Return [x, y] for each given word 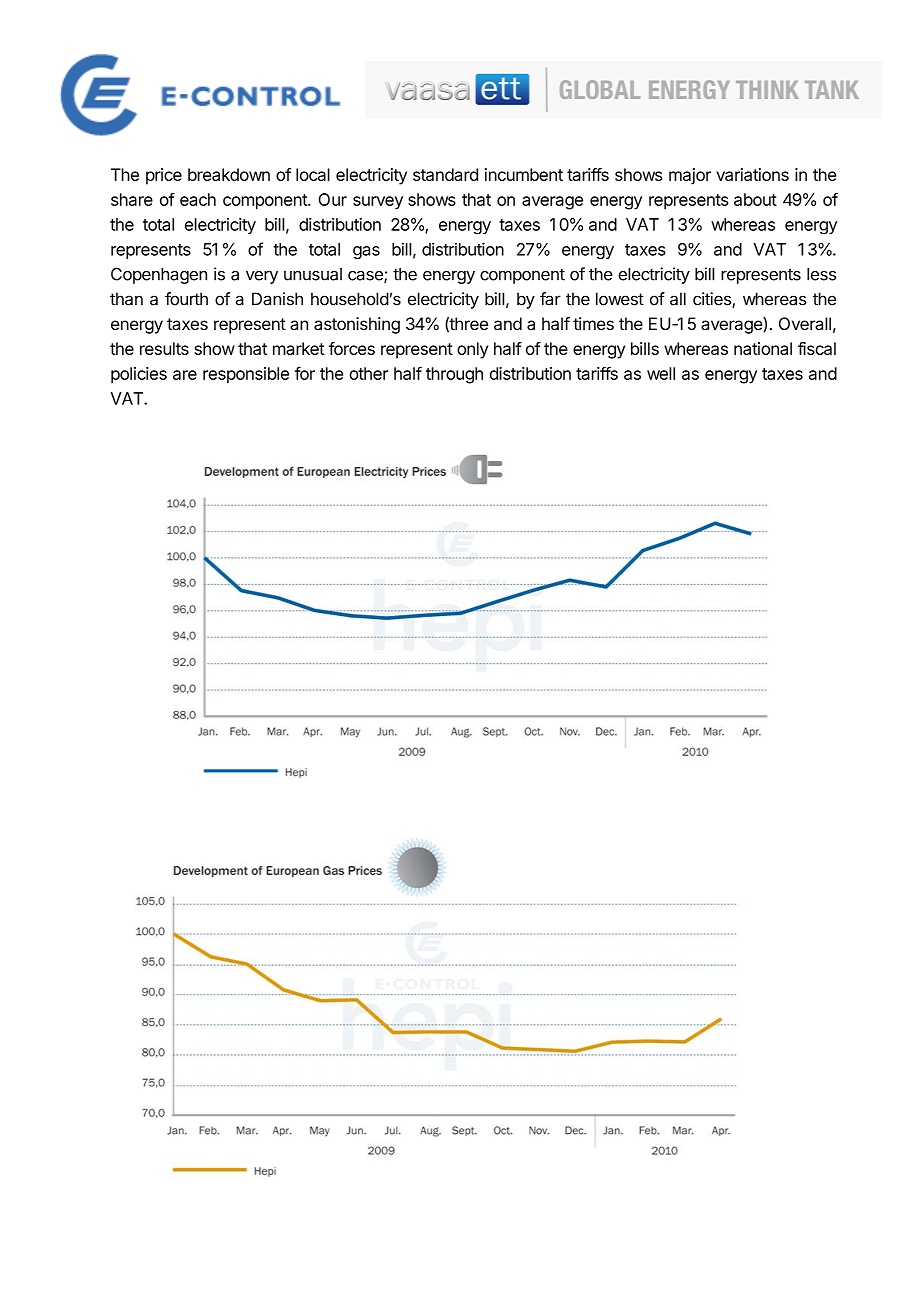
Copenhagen [159, 275]
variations [752, 174]
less [821, 274]
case [366, 277]
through [454, 375]
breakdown [229, 174]
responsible [246, 375]
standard [445, 174]
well [661, 373]
